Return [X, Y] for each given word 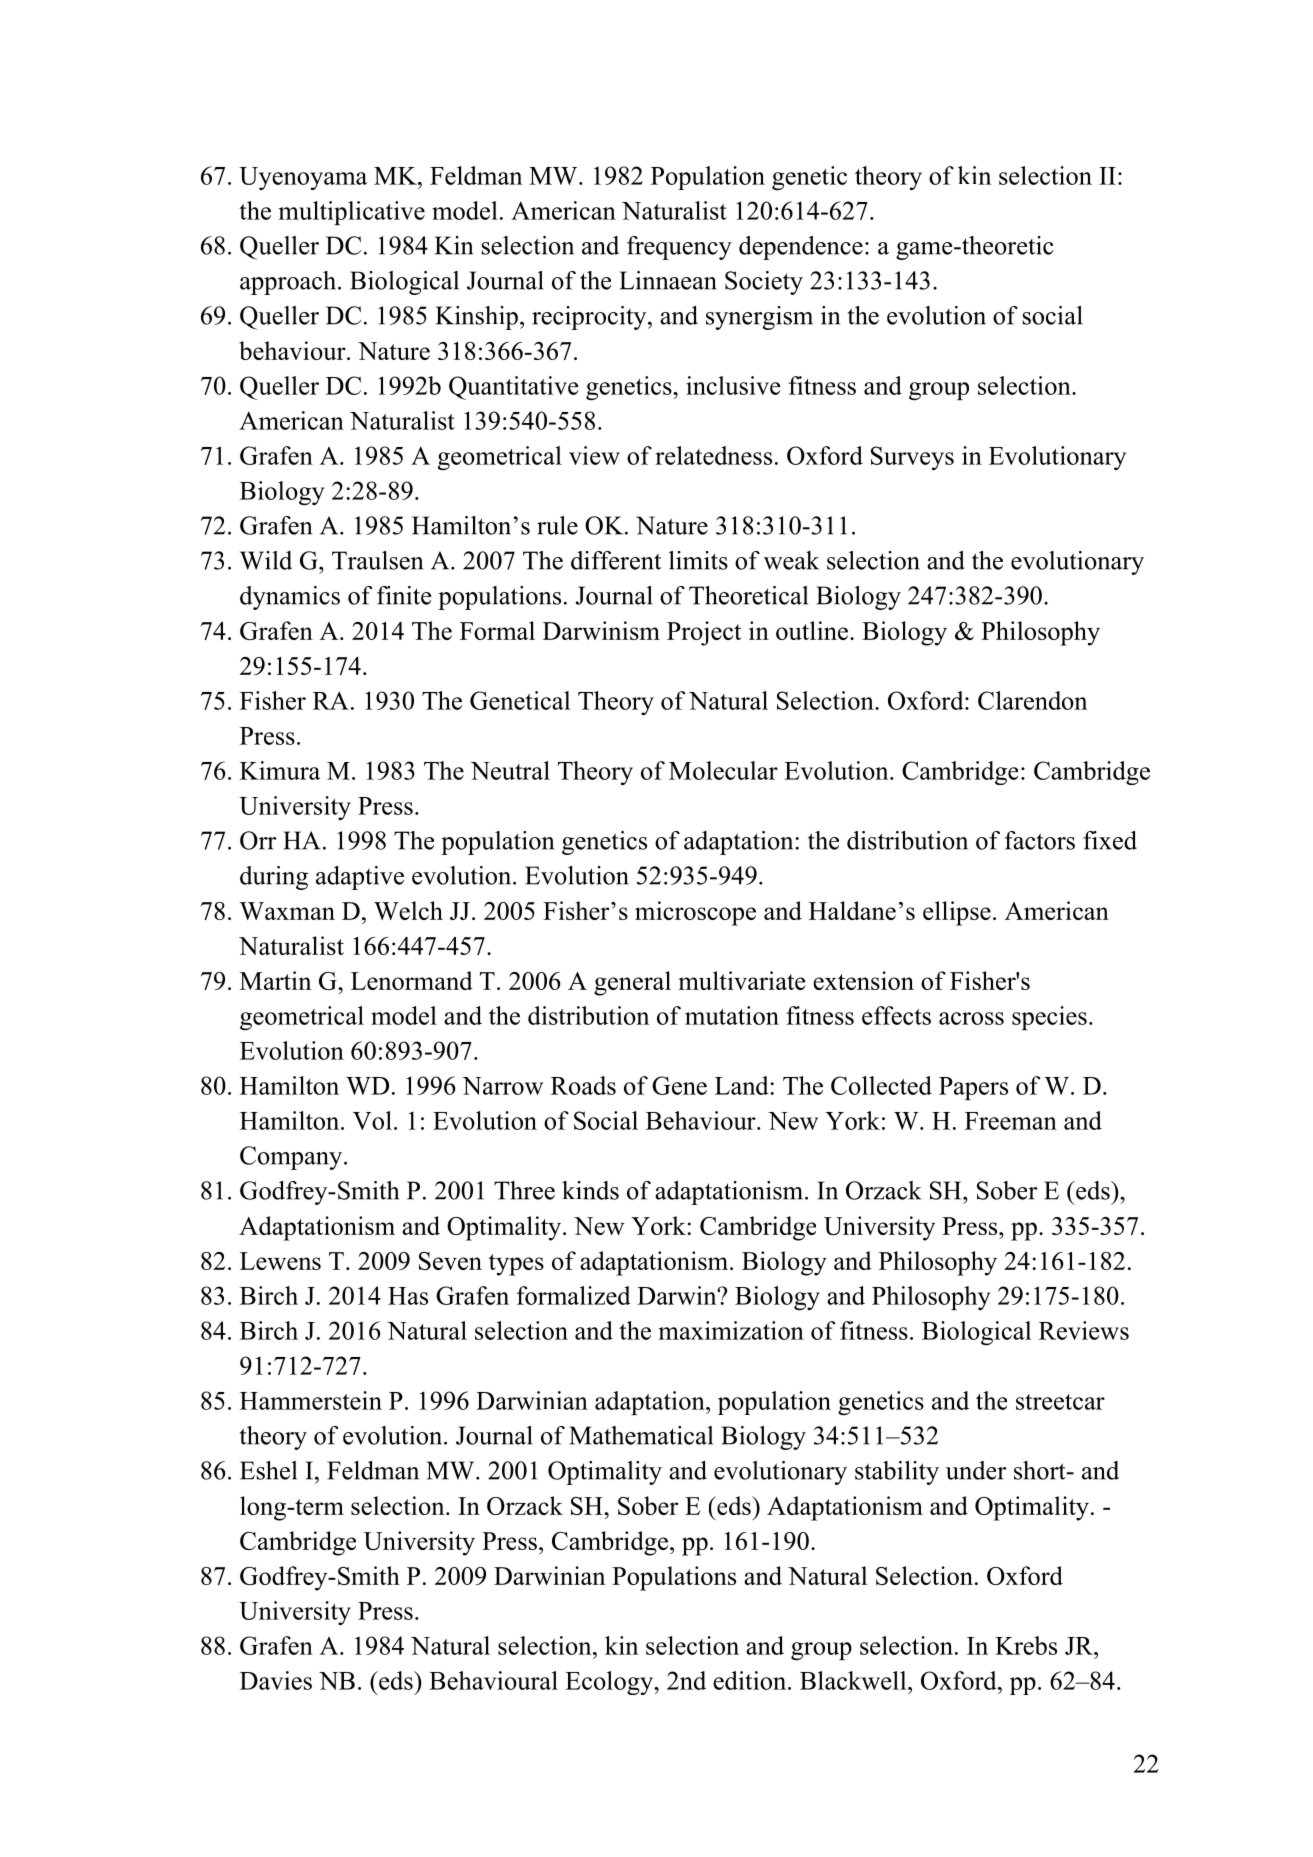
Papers [973, 1088]
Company [292, 1158]
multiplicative [352, 213]
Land [742, 1085]
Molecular [723, 770]
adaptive [360, 878]
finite [404, 595]
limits [698, 560]
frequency [679, 248]
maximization [731, 1330]
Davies [276, 1680]
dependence [801, 248]
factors [1040, 840]
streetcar [1060, 1402]
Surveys [912, 458]
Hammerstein [311, 1400]
